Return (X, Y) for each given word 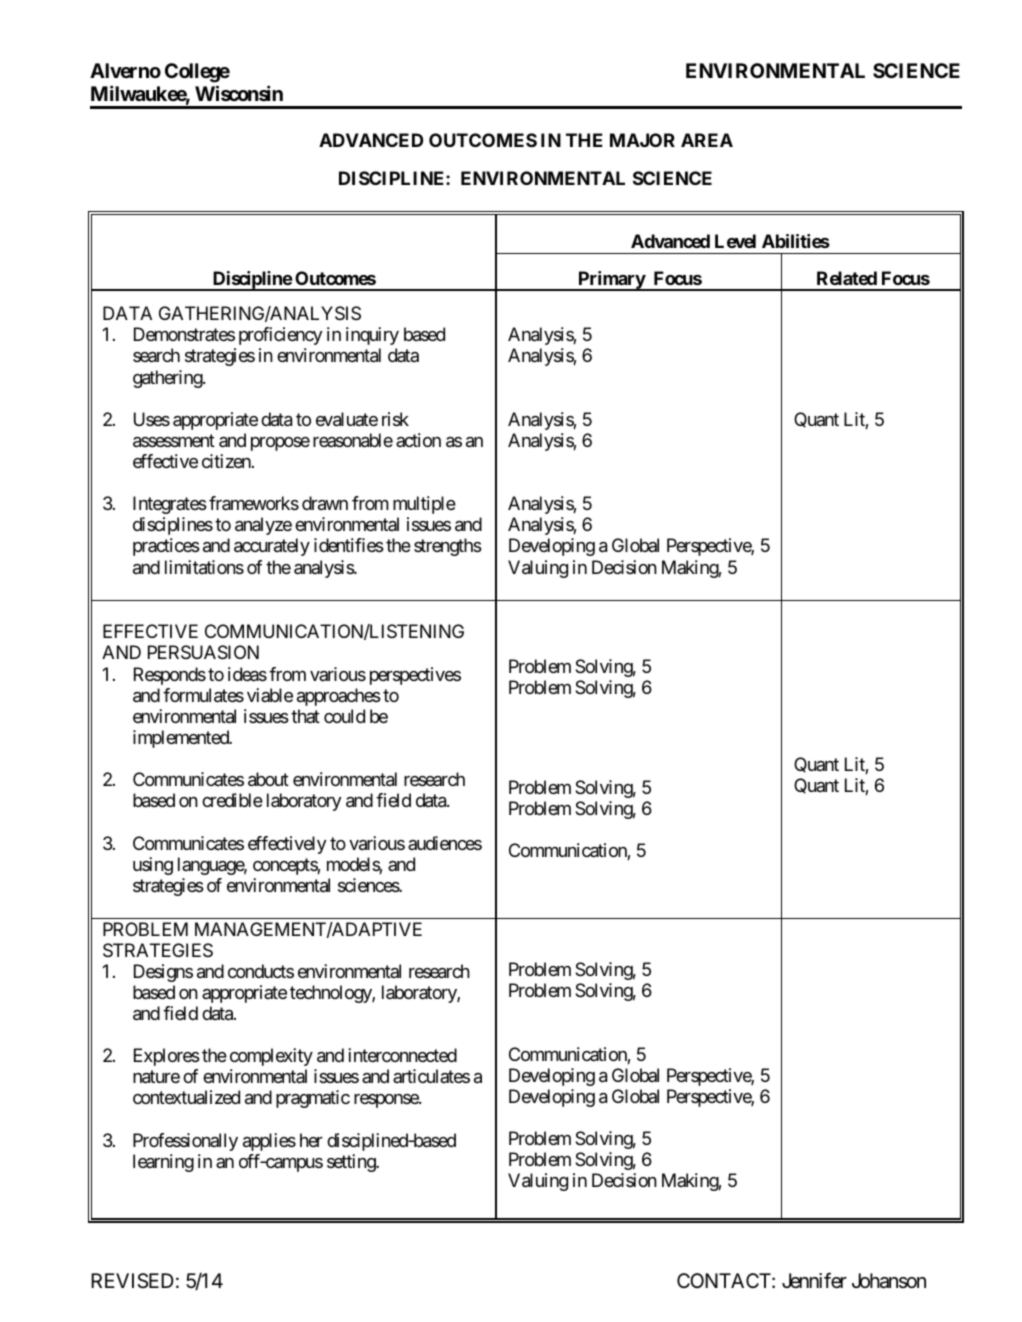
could (344, 716)
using (153, 866)
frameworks (254, 503)
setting (352, 1163)
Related (847, 278)
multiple (424, 505)
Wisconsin (239, 93)
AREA (707, 140)
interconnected (402, 1055)
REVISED (132, 1280)
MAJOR (642, 140)
